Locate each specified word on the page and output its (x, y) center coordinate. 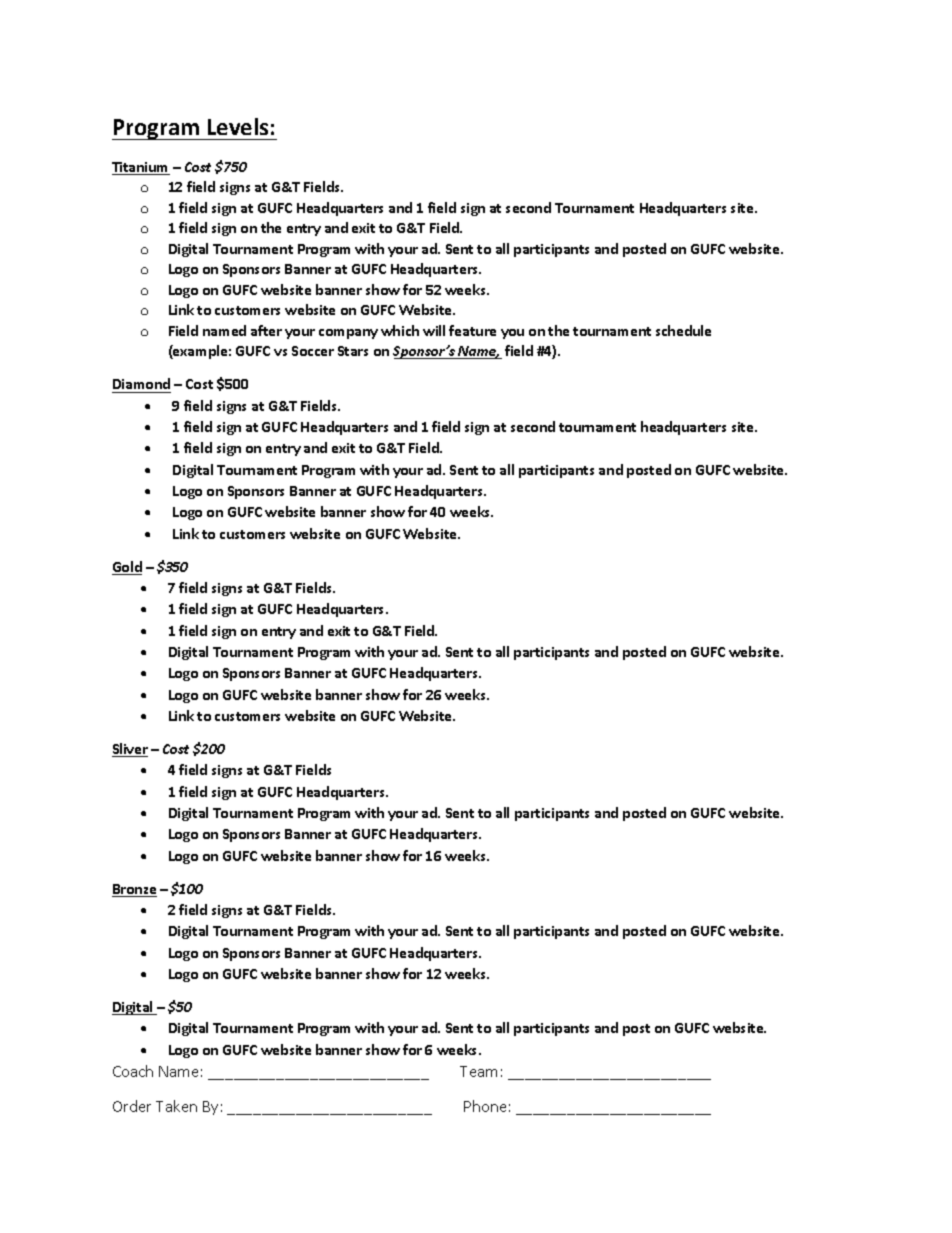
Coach (133, 1071)
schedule (683, 330)
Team (478, 1071)
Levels (238, 126)
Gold (127, 568)
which (400, 330)
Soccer (313, 351)
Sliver (130, 750)
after (266, 330)
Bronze (134, 890)
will (434, 330)
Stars (353, 351)
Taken (176, 1106)
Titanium (141, 168)
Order (132, 1106)
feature (472, 330)
